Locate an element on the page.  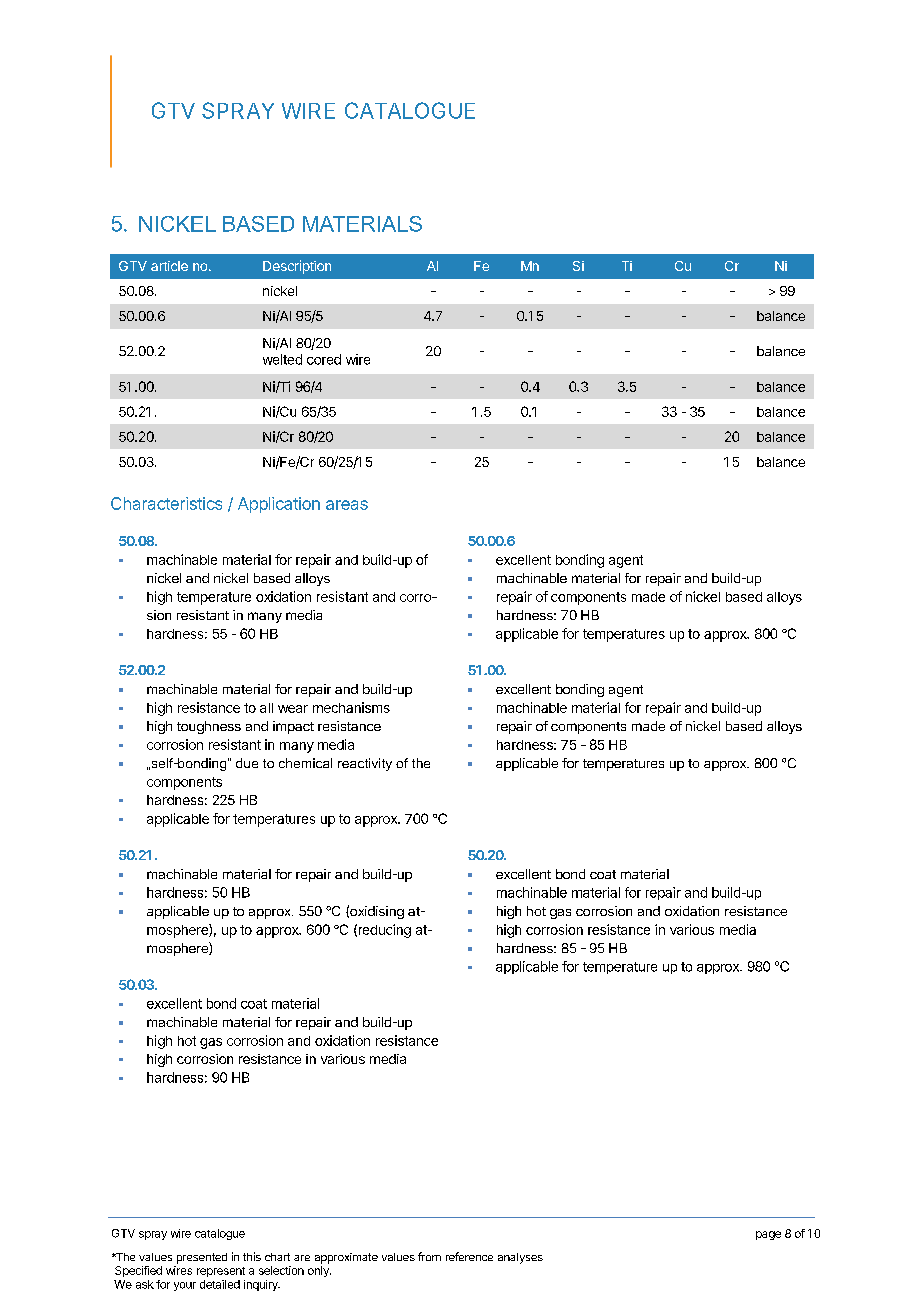
presented is located at coordinates (202, 1258).
